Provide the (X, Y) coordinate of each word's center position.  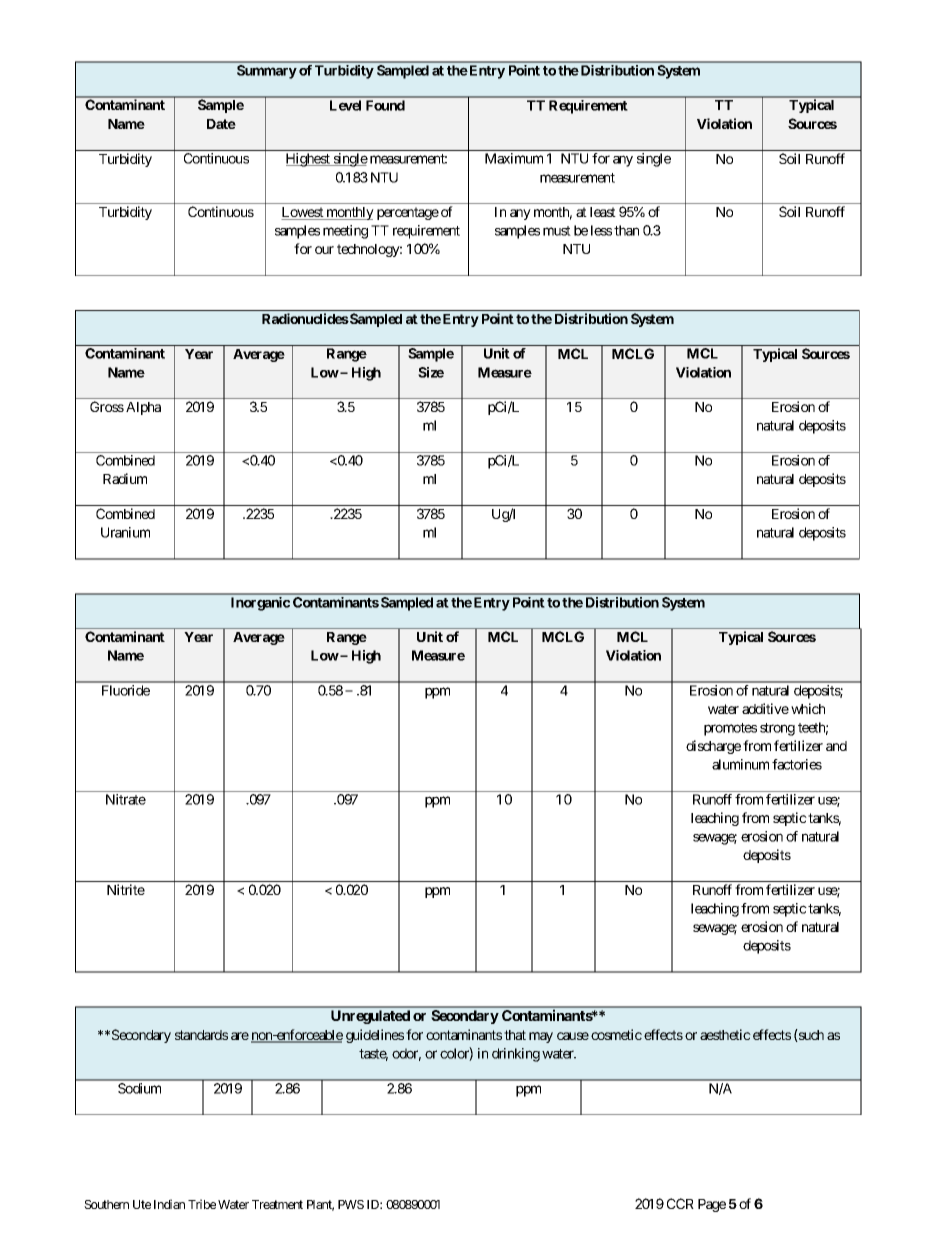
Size (431, 372)
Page (712, 1205)
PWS (351, 1204)
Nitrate (126, 799)
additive (765, 708)
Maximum (514, 158)
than (626, 230)
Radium (125, 478)
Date (221, 124)
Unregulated (370, 1017)
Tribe (202, 1204)
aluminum (740, 764)
